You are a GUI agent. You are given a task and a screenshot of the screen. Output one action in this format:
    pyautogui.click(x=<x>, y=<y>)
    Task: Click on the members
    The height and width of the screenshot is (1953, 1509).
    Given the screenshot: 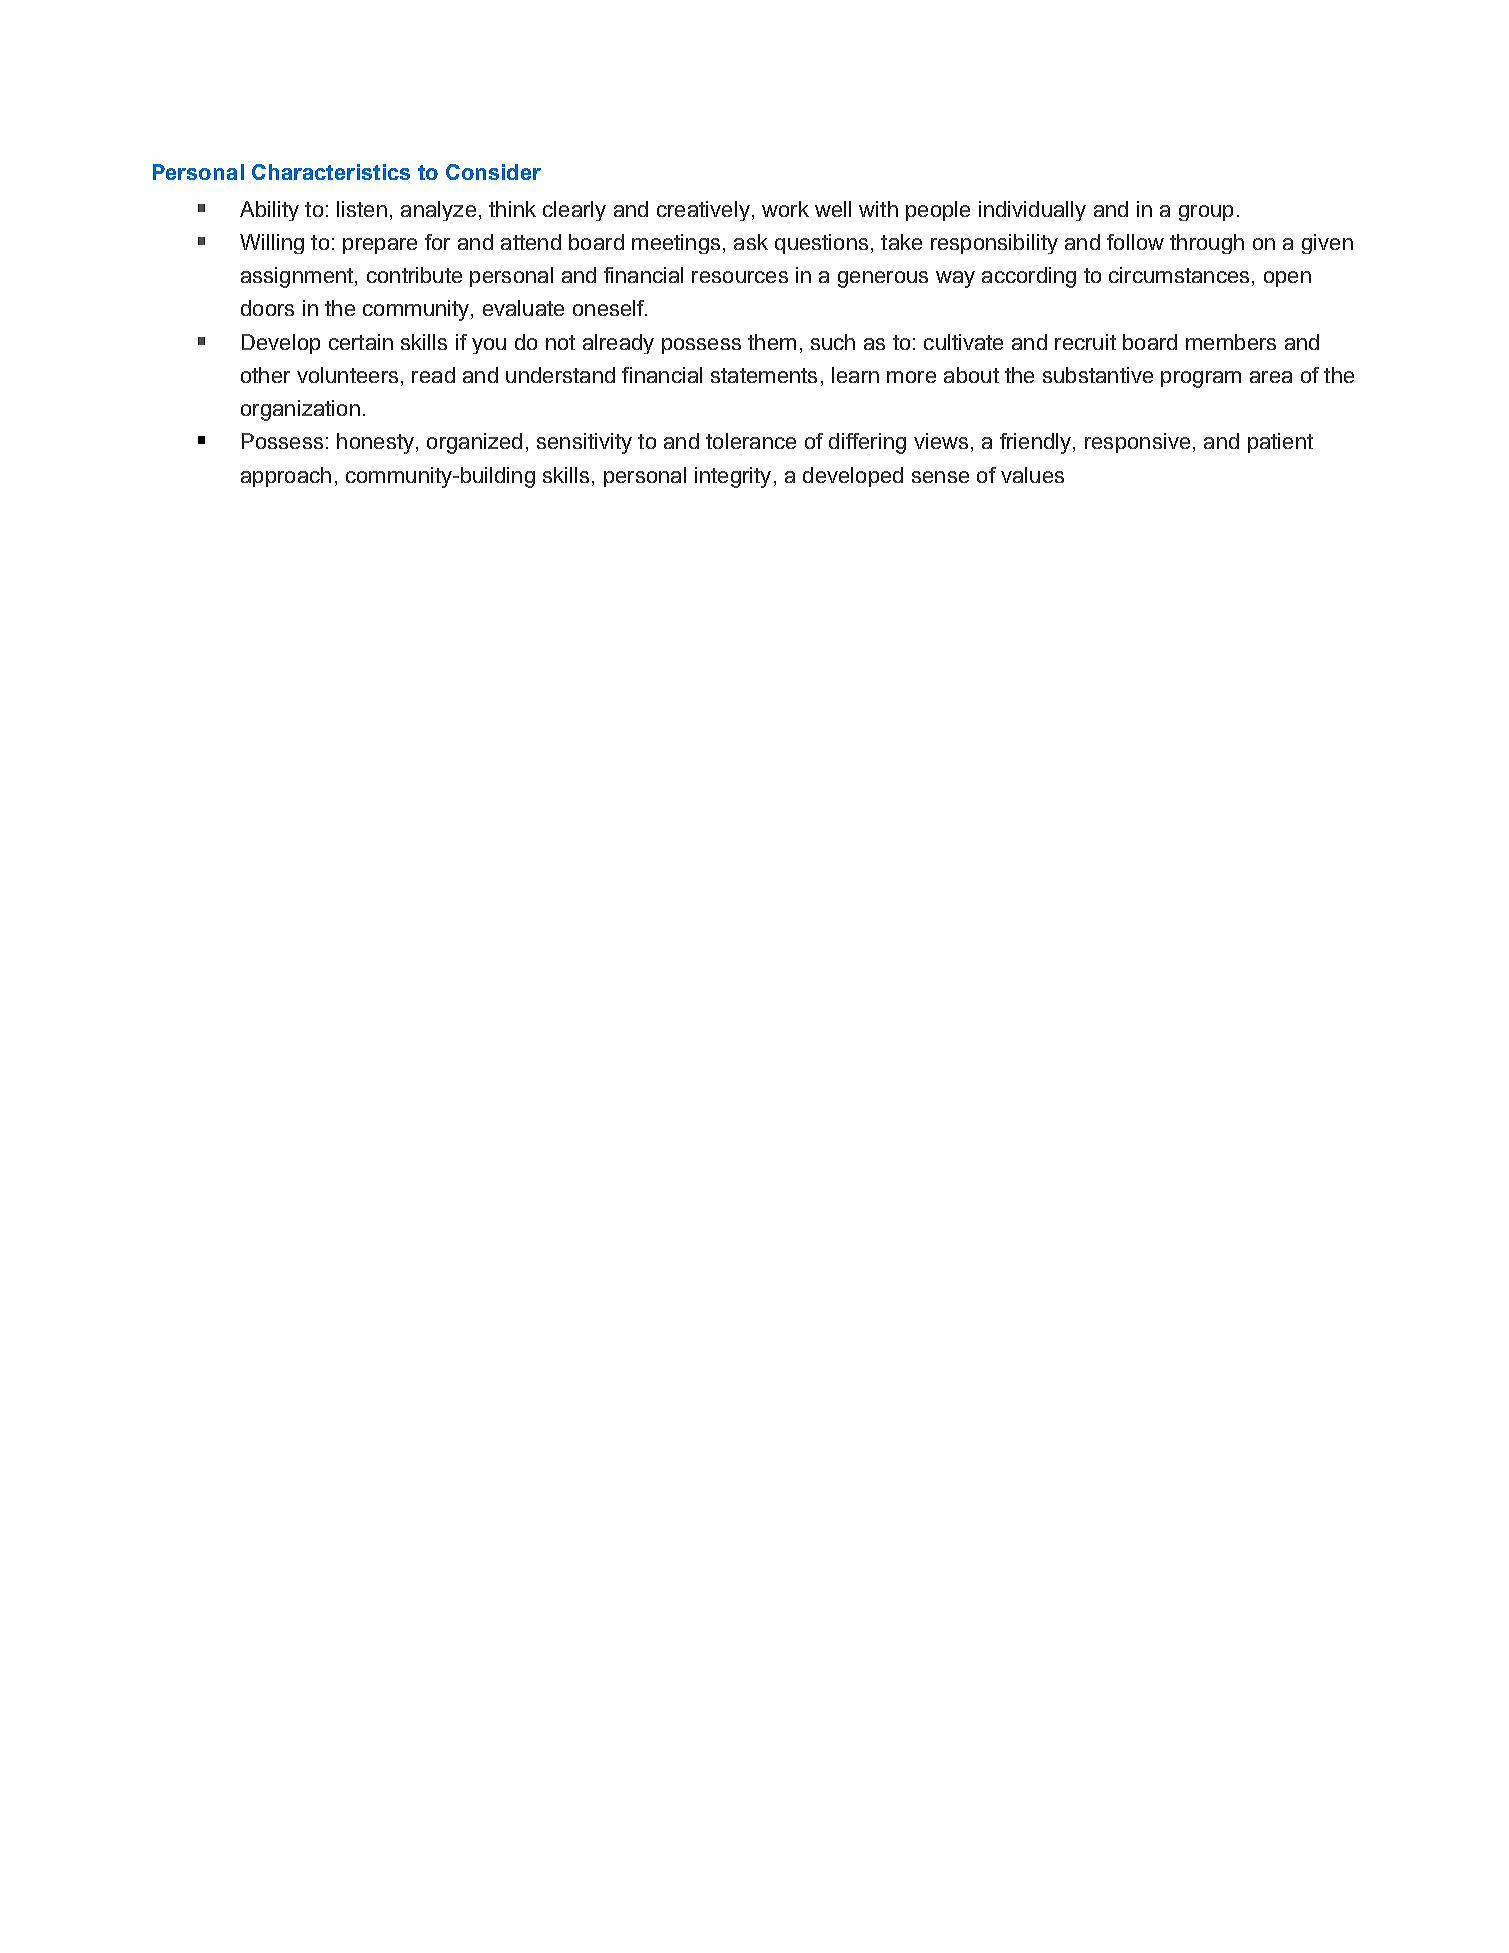 What is the action you would take?
    pyautogui.click(x=1231, y=342)
